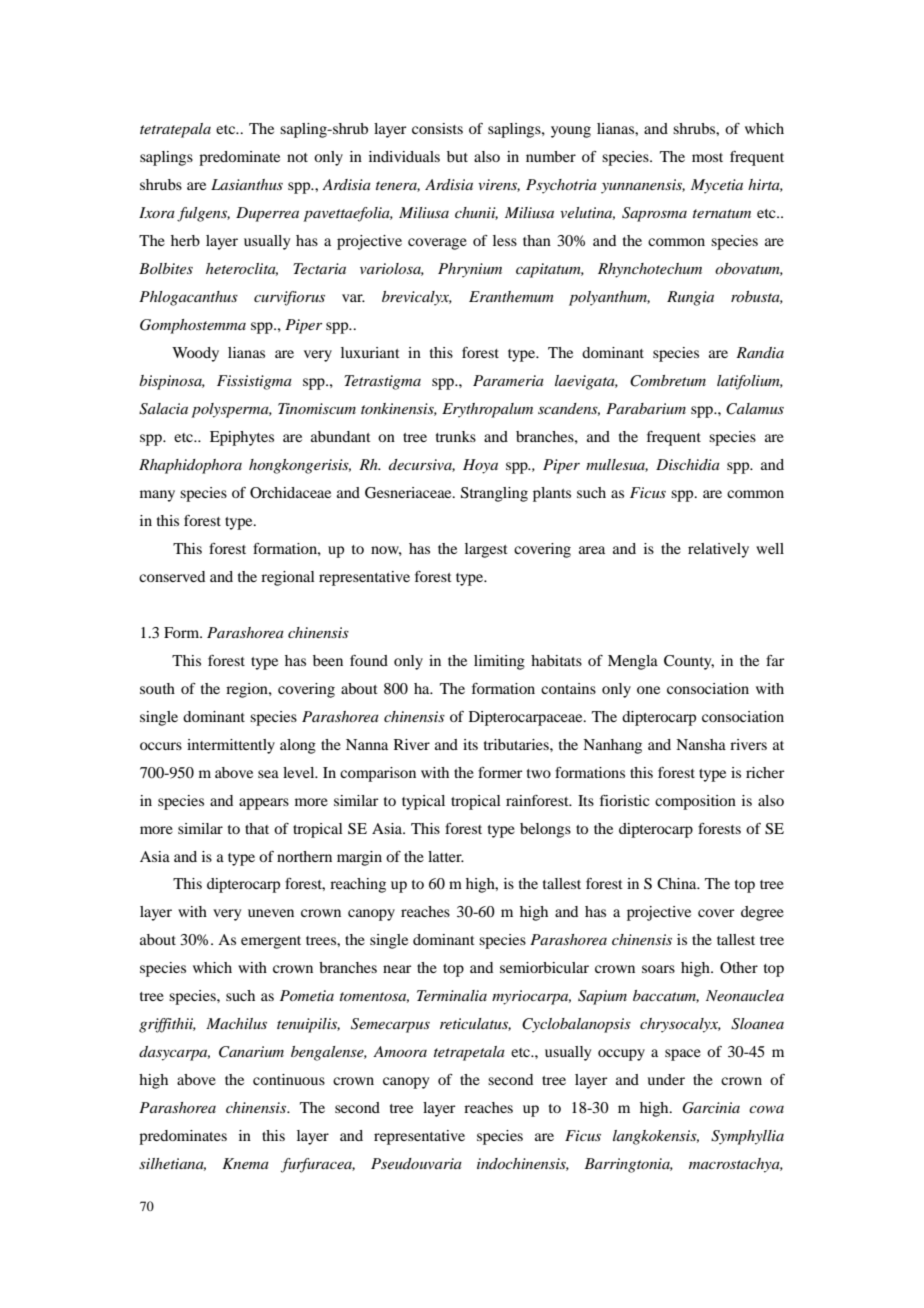  I want to click on composition, so click(695, 802).
